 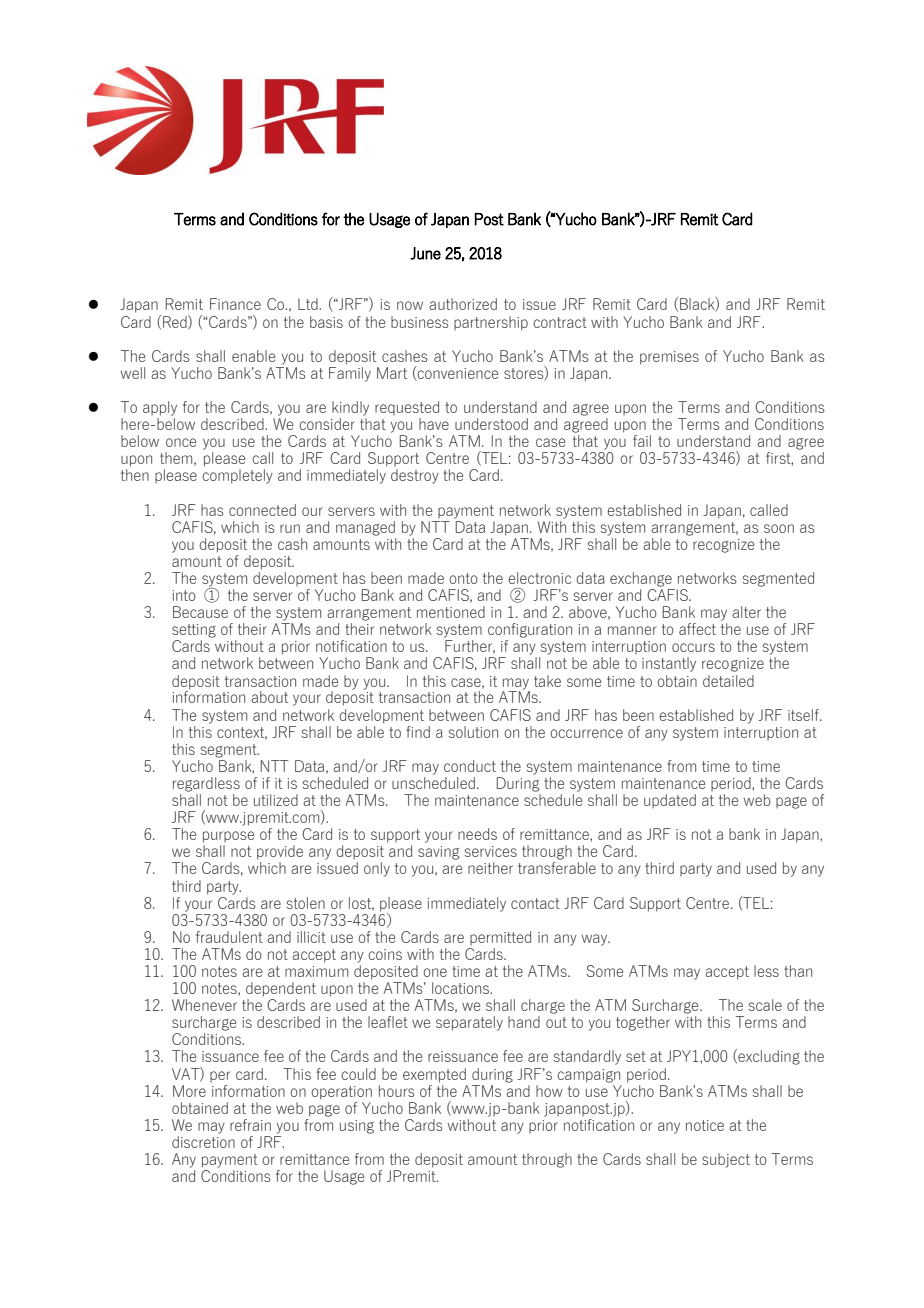 What do you see at coordinates (705, 1125) in the image?
I see `notice` at bounding box center [705, 1125].
